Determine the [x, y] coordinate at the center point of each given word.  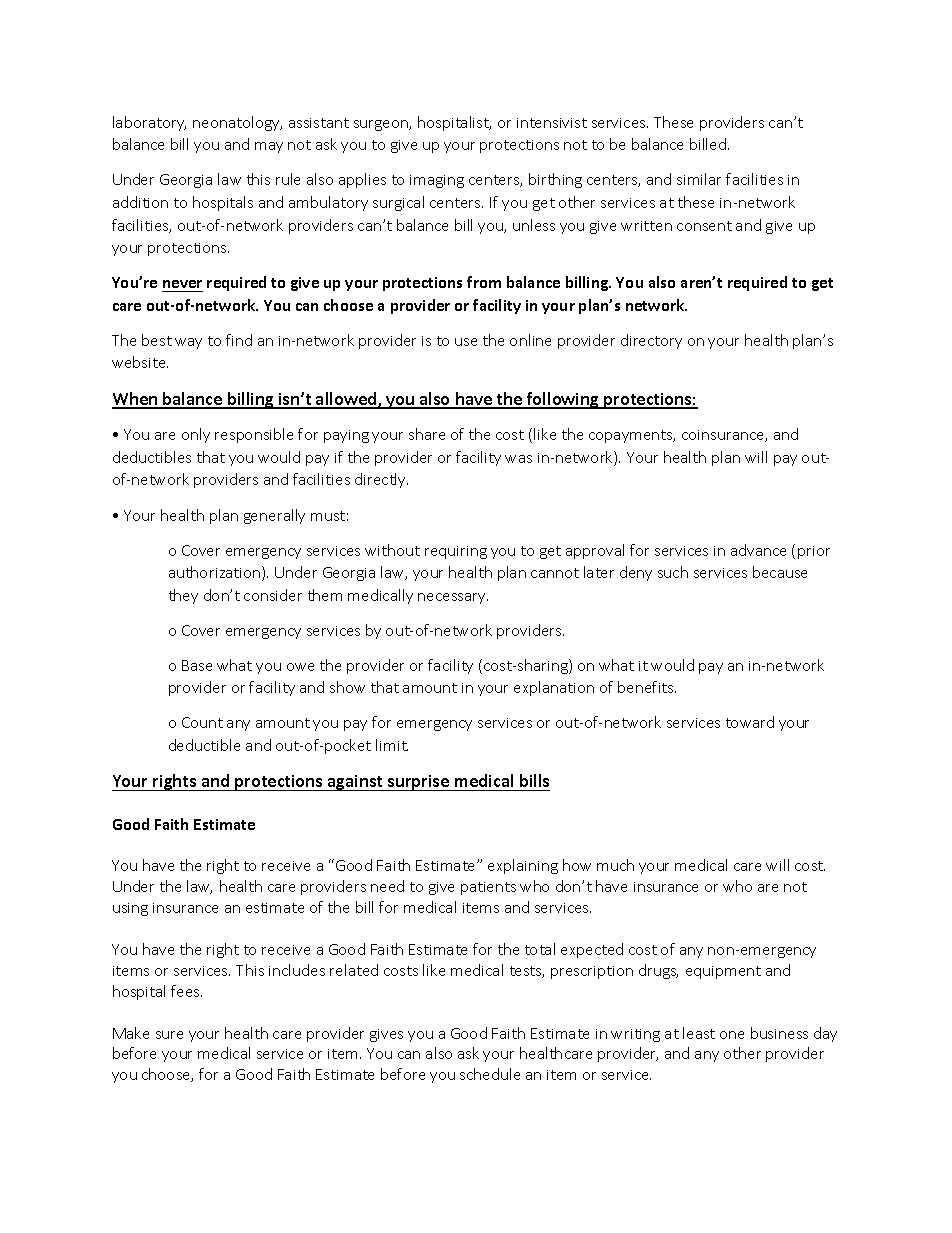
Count [202, 722]
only [196, 435]
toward [750, 722]
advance [758, 550]
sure [169, 1035]
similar [699, 179]
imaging [437, 181]
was [518, 459]
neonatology [237, 123]
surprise [418, 783]
